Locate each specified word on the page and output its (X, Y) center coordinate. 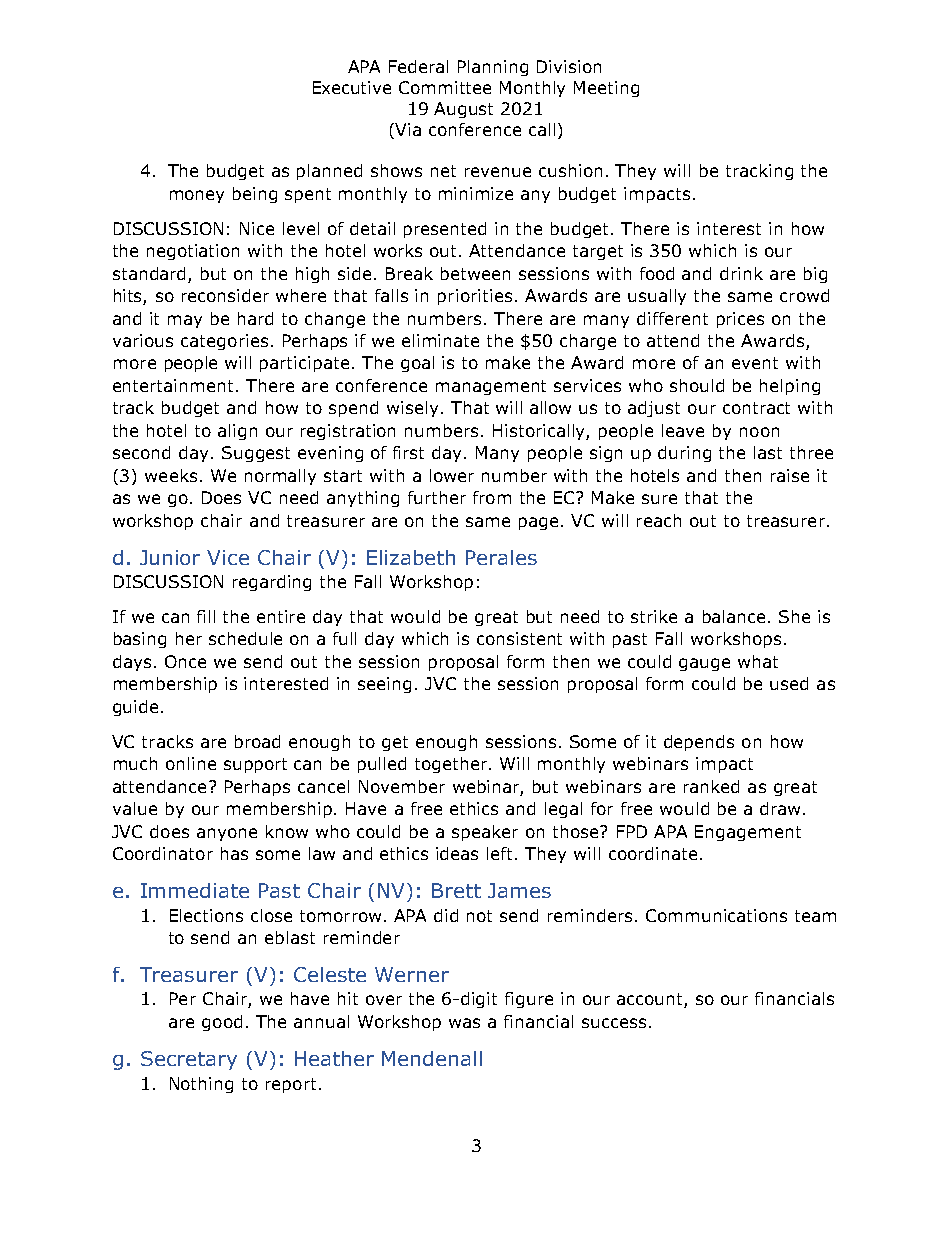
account (651, 1000)
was (464, 1023)
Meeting (606, 89)
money (197, 196)
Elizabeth (411, 557)
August (463, 110)
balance (734, 616)
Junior (170, 557)
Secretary (189, 1060)
